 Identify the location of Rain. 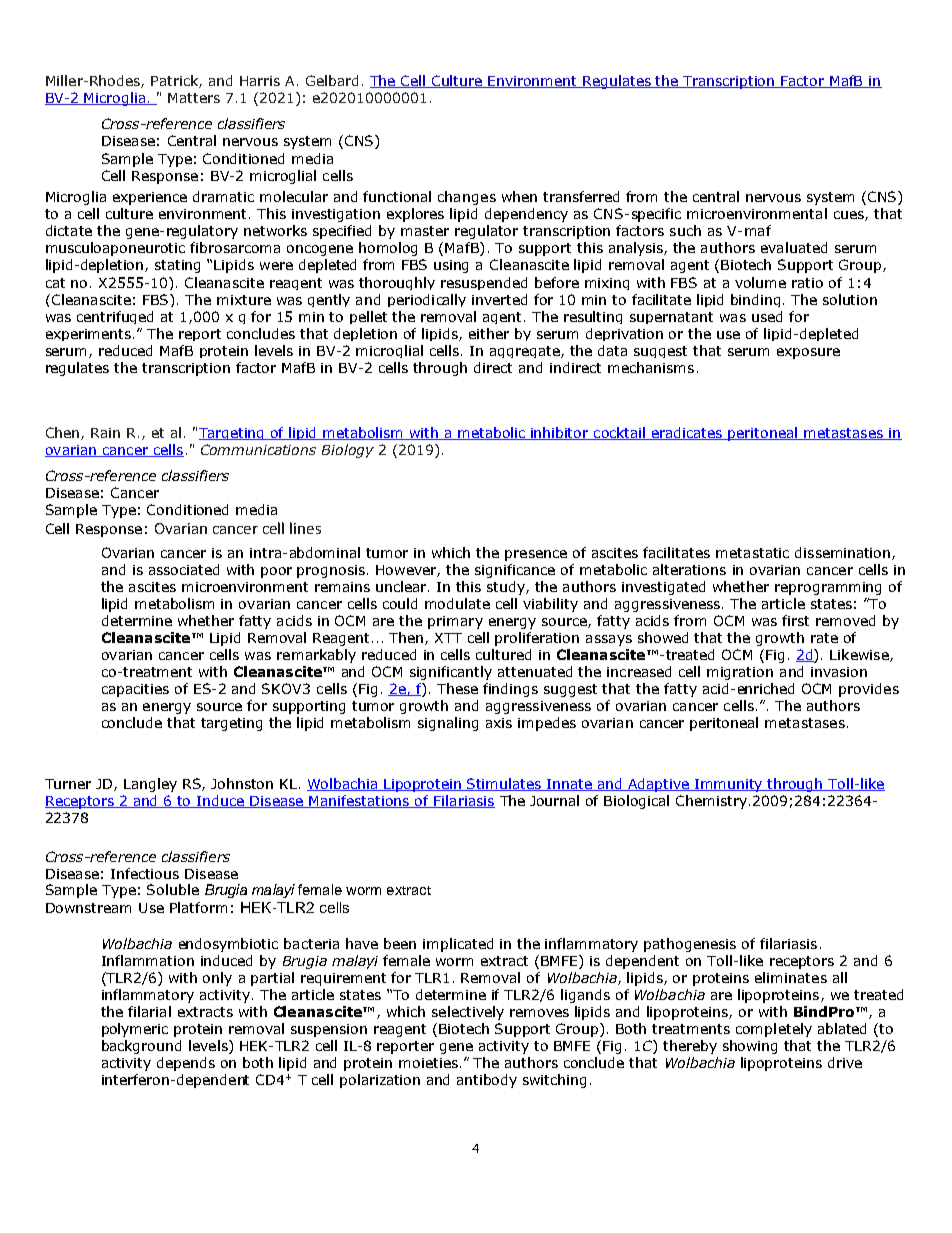
(105, 433).
